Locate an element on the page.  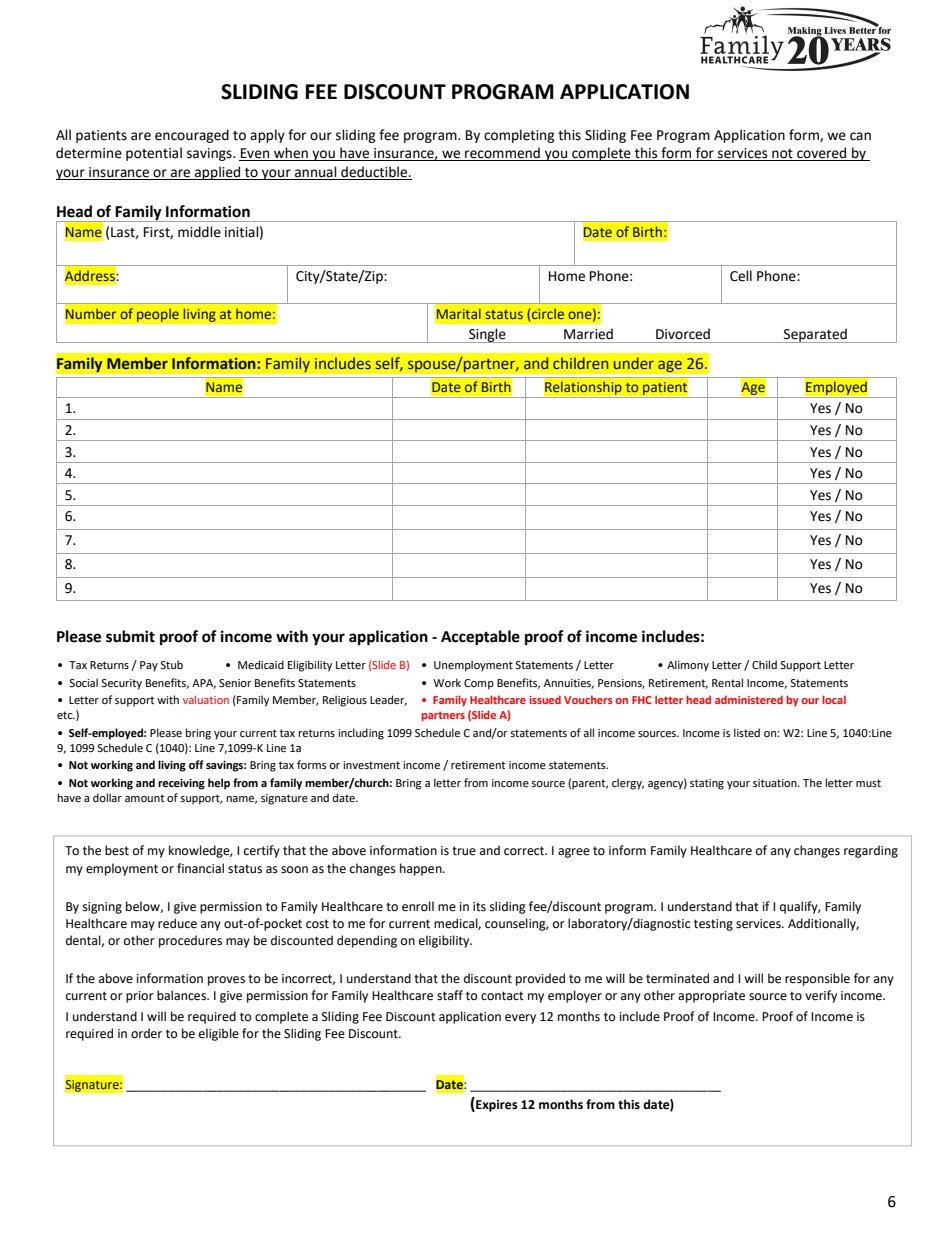
true is located at coordinates (464, 851).
